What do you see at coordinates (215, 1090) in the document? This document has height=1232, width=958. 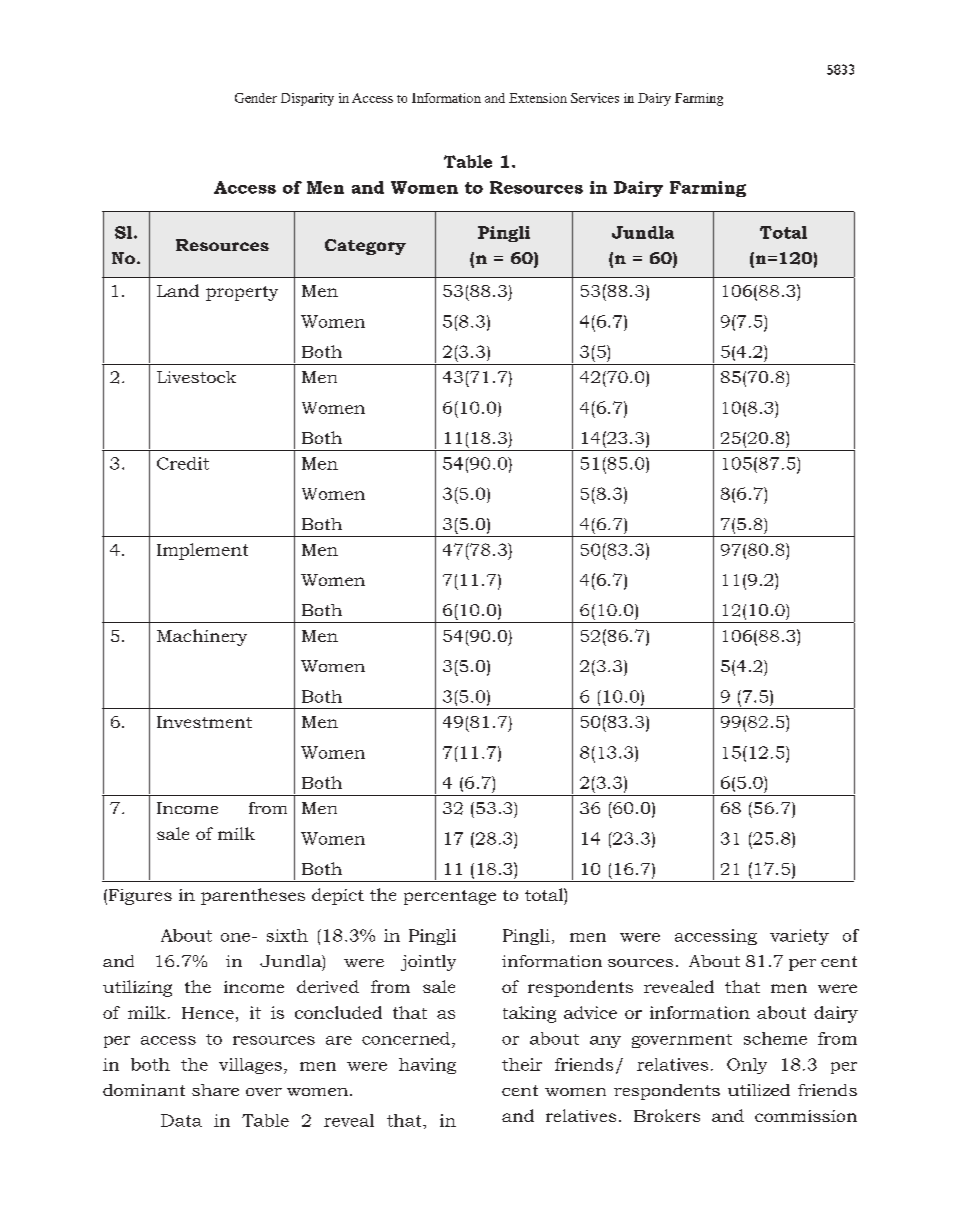 I see `share` at bounding box center [215, 1090].
